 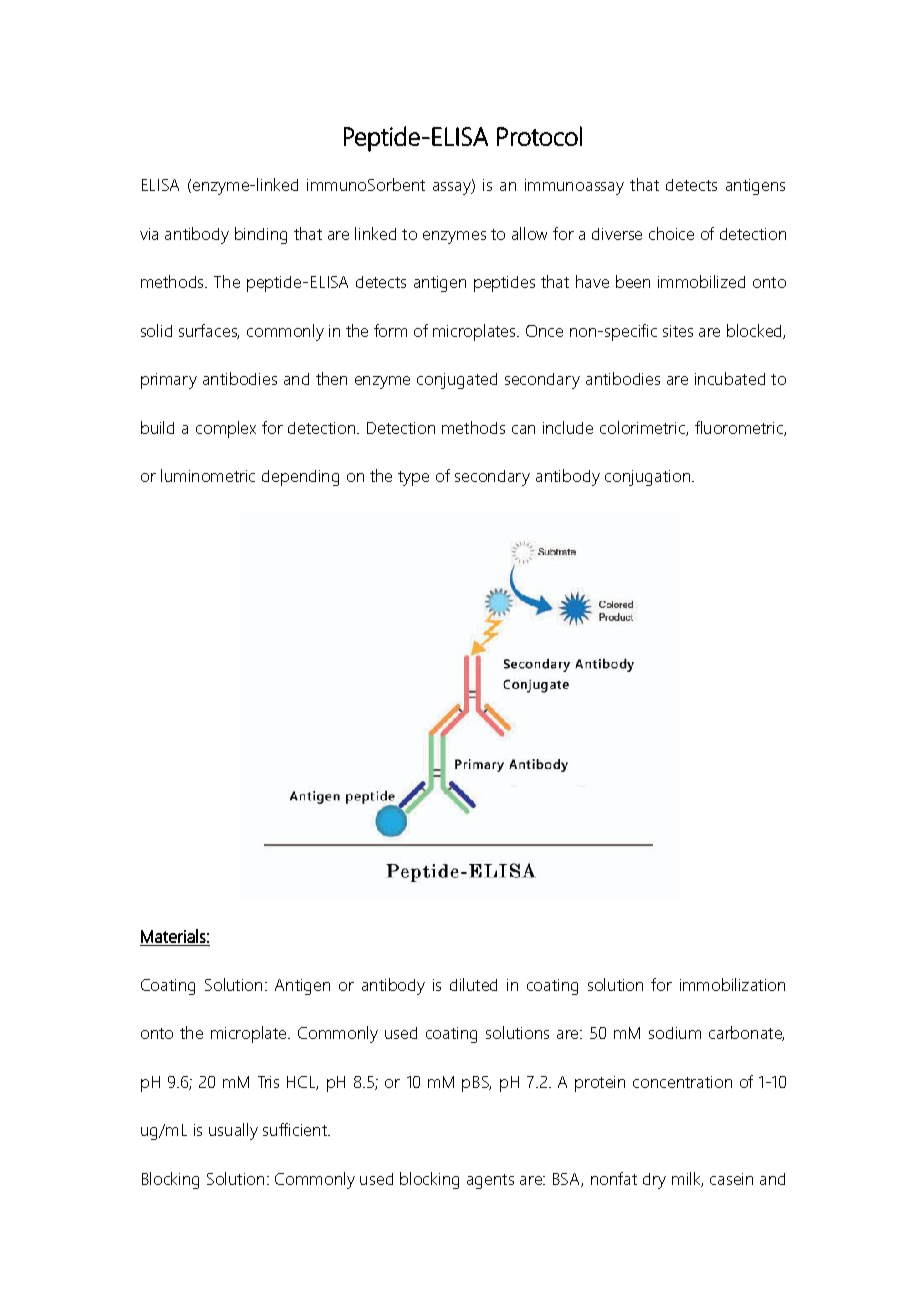 What do you see at coordinates (732, 984) in the screenshot?
I see `immobilization` at bounding box center [732, 984].
